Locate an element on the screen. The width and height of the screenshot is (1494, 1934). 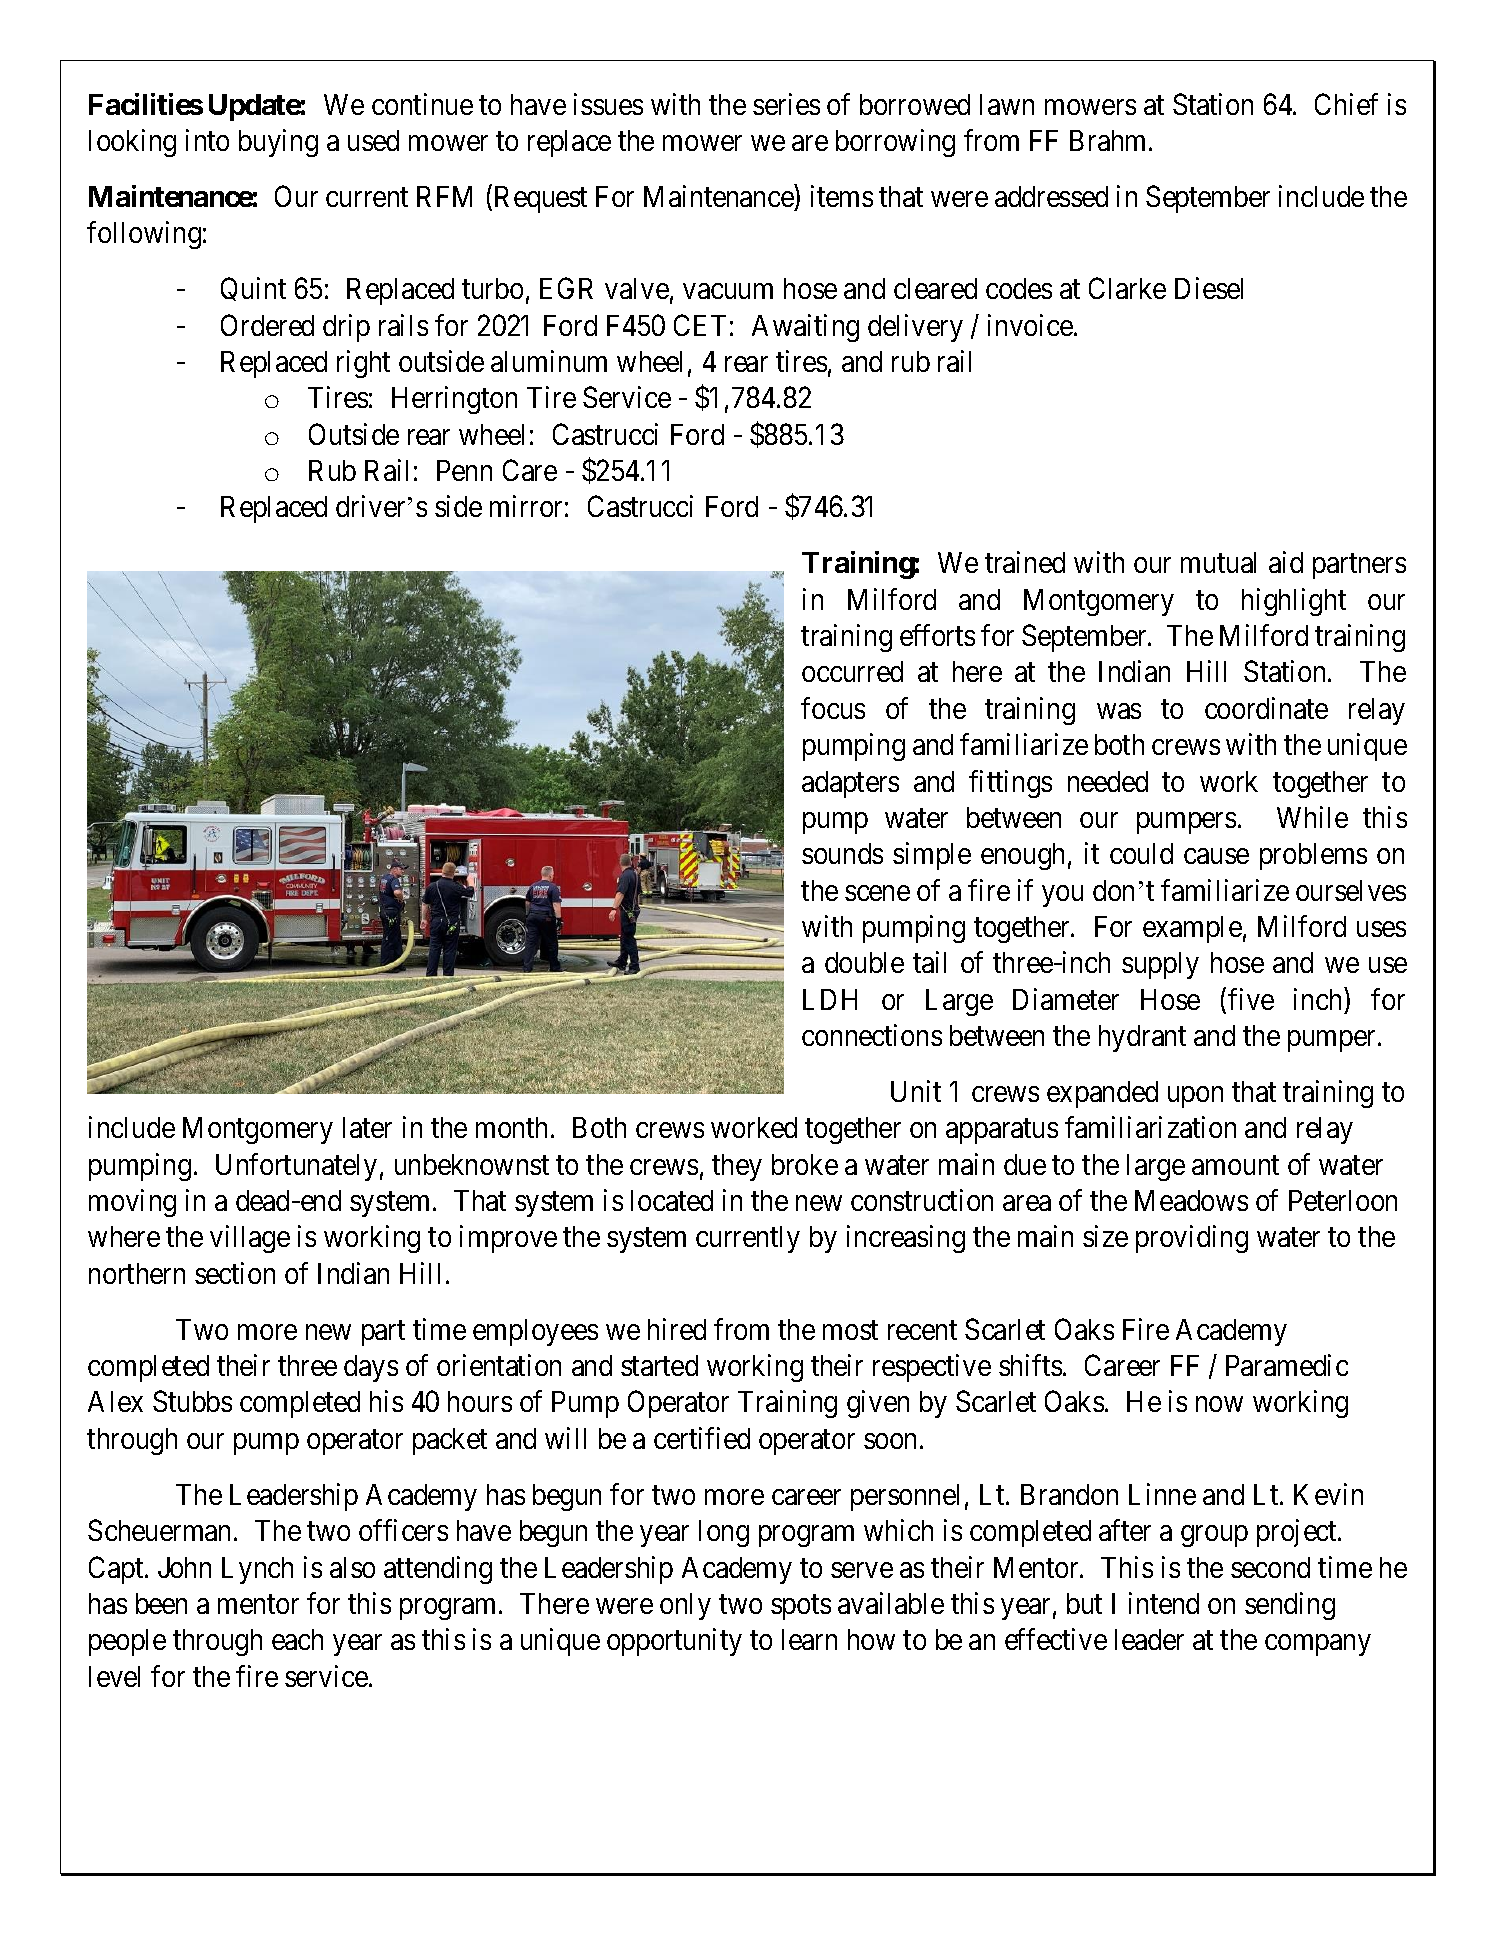
Penn is located at coordinates (464, 470).
